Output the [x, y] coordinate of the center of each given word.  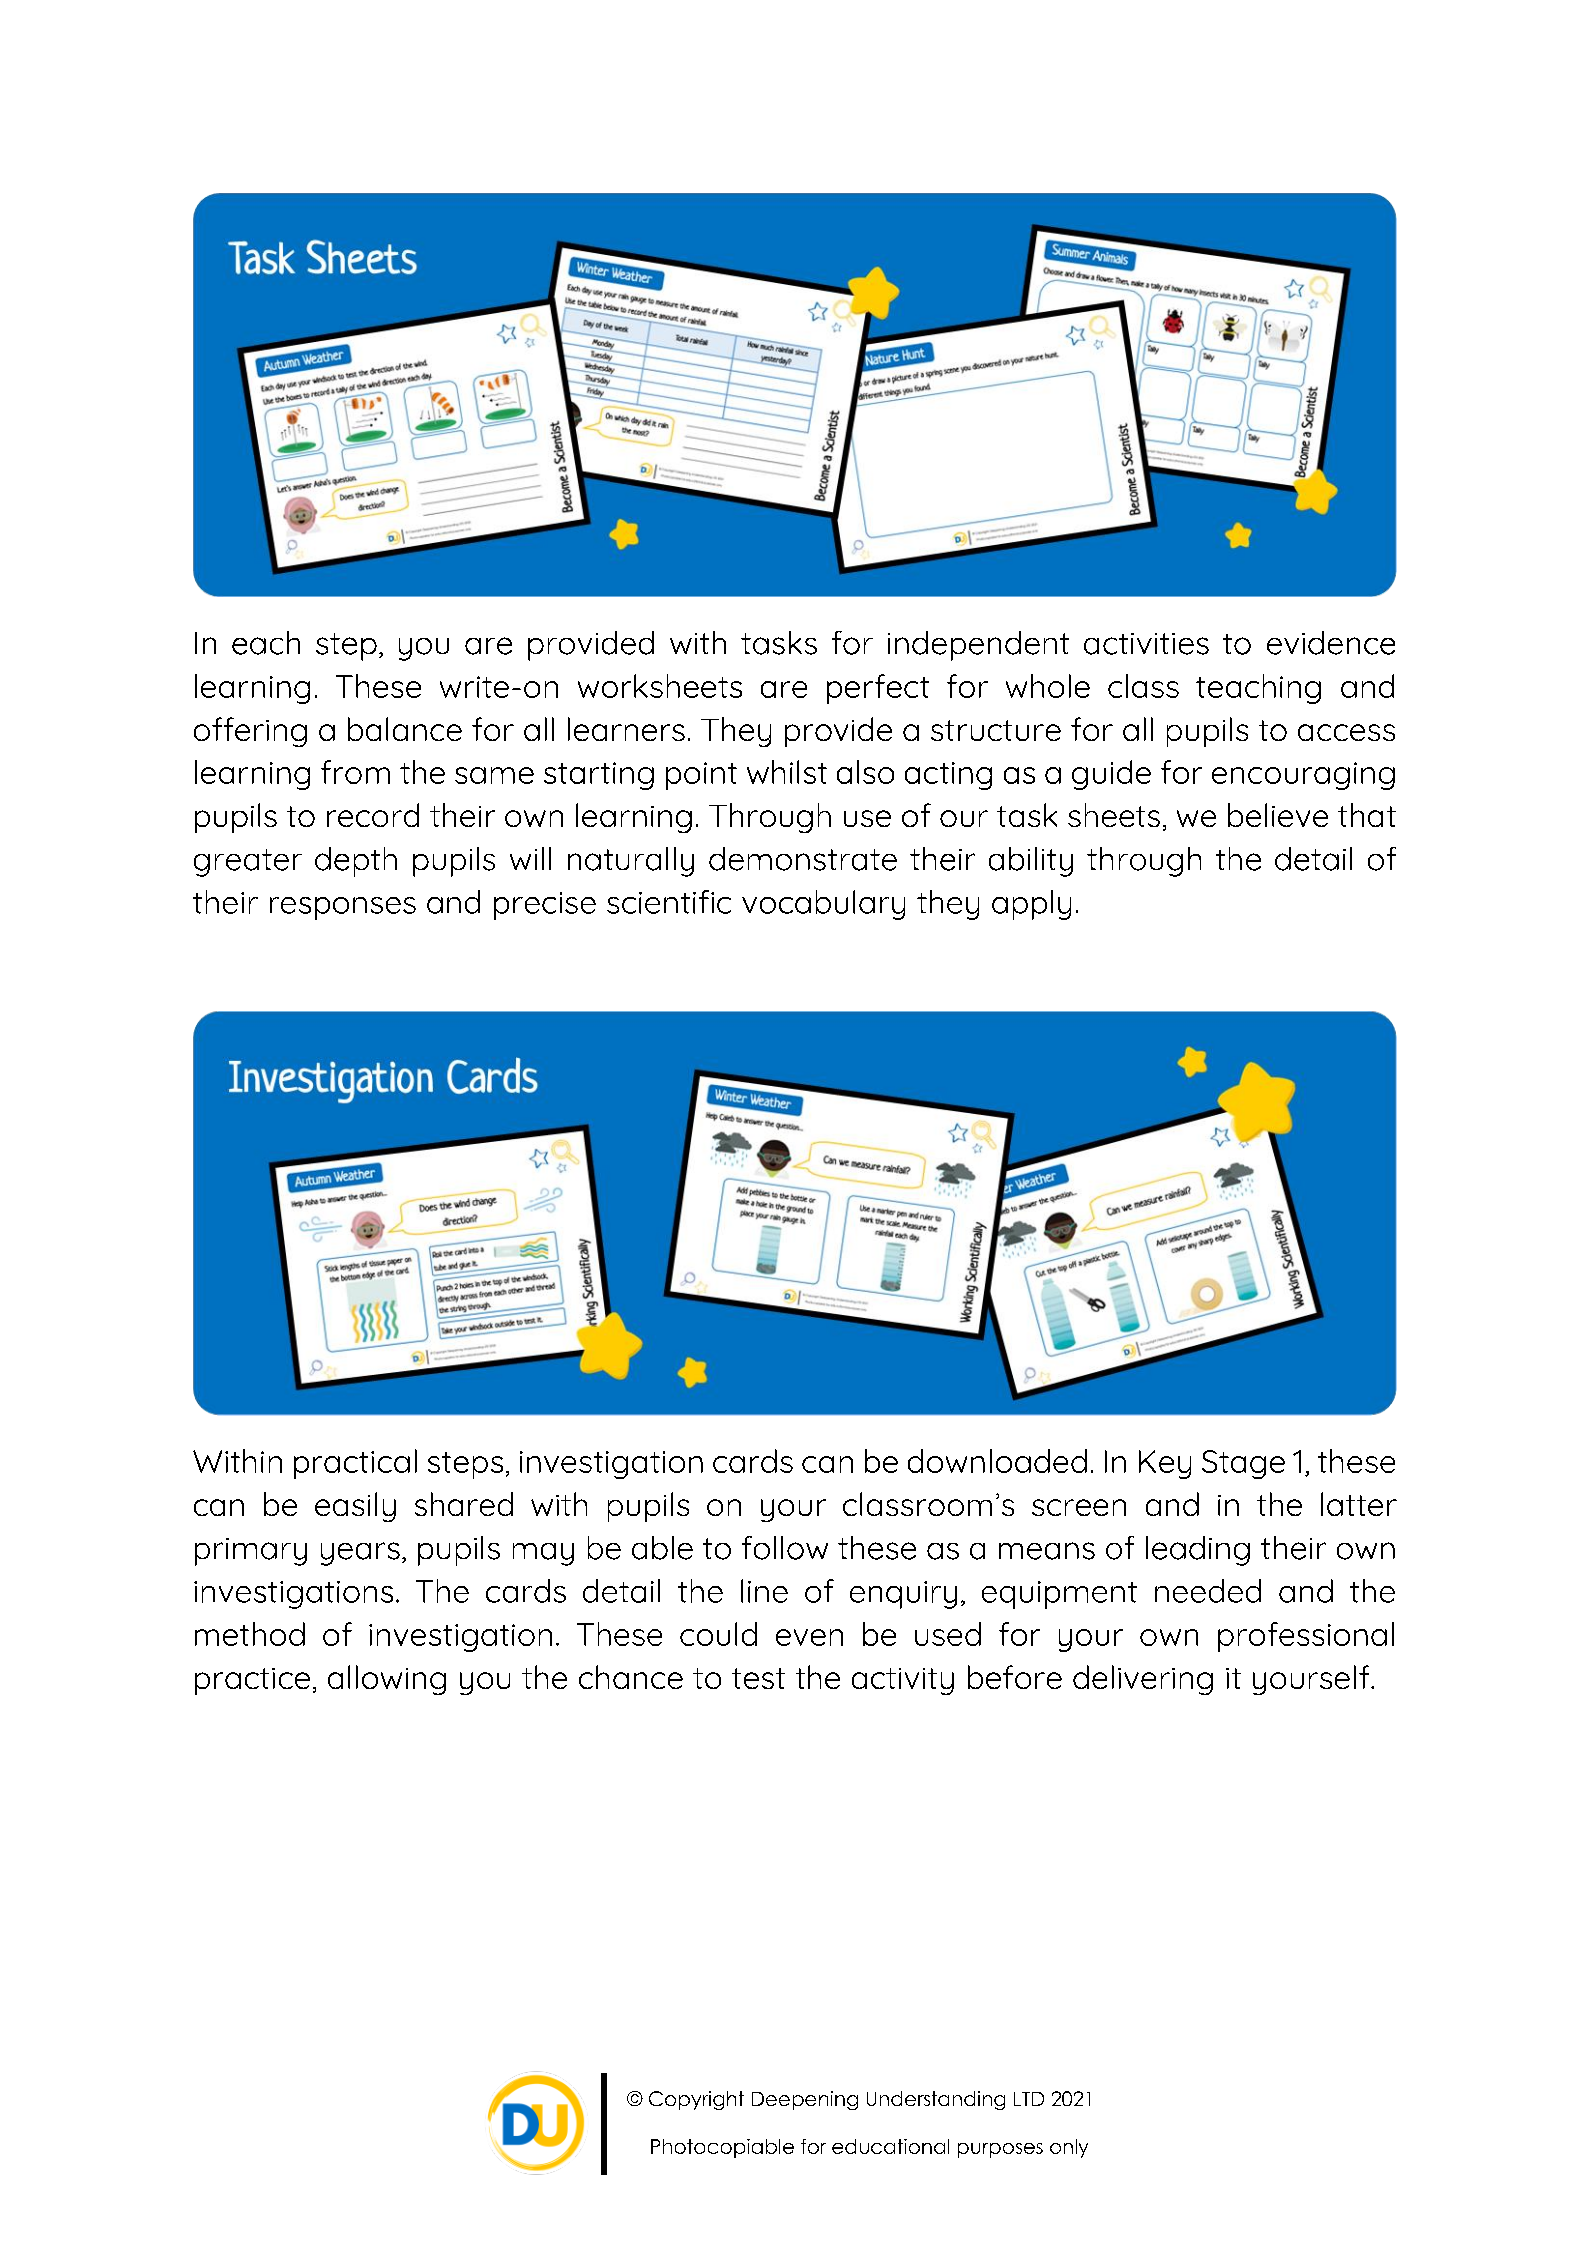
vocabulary [823, 905]
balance [405, 729]
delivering [1143, 1680]
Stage [1243, 1464]
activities [1146, 644]
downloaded [997, 1461]
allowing [387, 1680]
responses [343, 908]
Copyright [696, 2100]
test [758, 1678]
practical [355, 1464]
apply [1031, 905]
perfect [878, 689]
